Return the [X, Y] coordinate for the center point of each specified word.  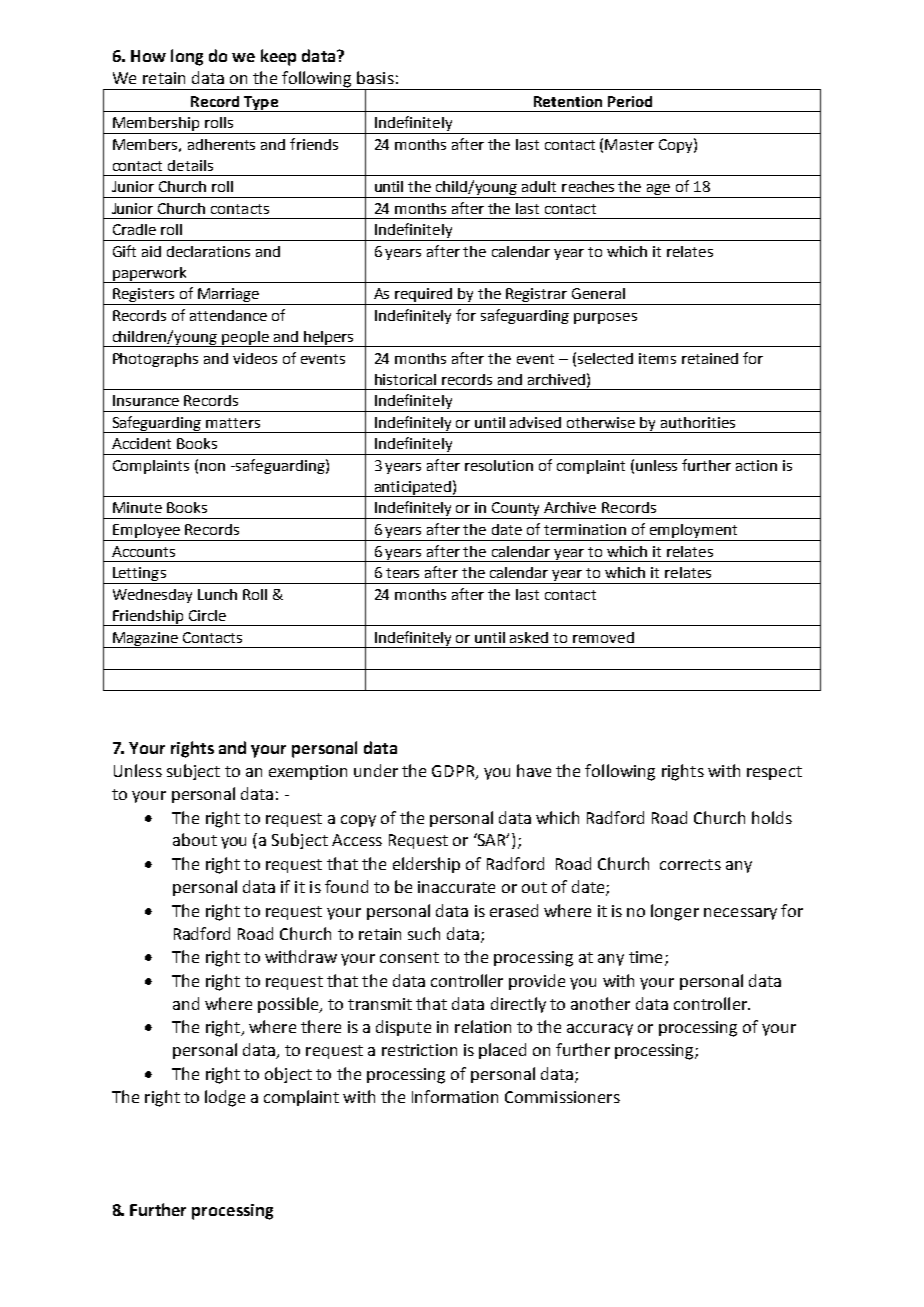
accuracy [600, 1030]
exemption [308, 772]
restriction [419, 1050]
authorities [698, 422]
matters [233, 423]
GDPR [454, 772]
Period [630, 101]
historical [405, 379]
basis [375, 77]
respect [774, 773]
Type [261, 104]
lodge [225, 1098]
